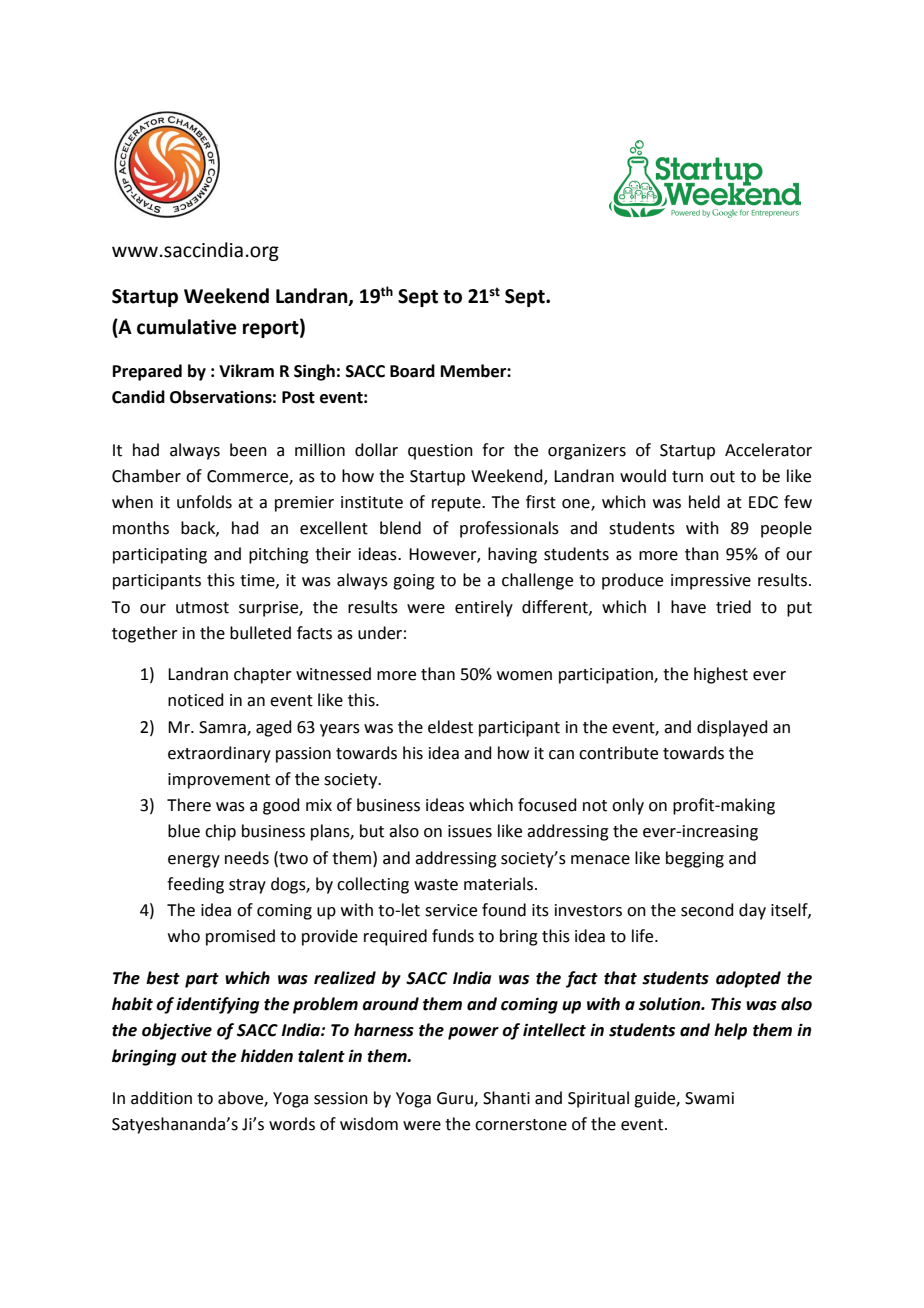 The width and height of the screenshot is (924, 1308). I want to click on entirely, so click(484, 608).
